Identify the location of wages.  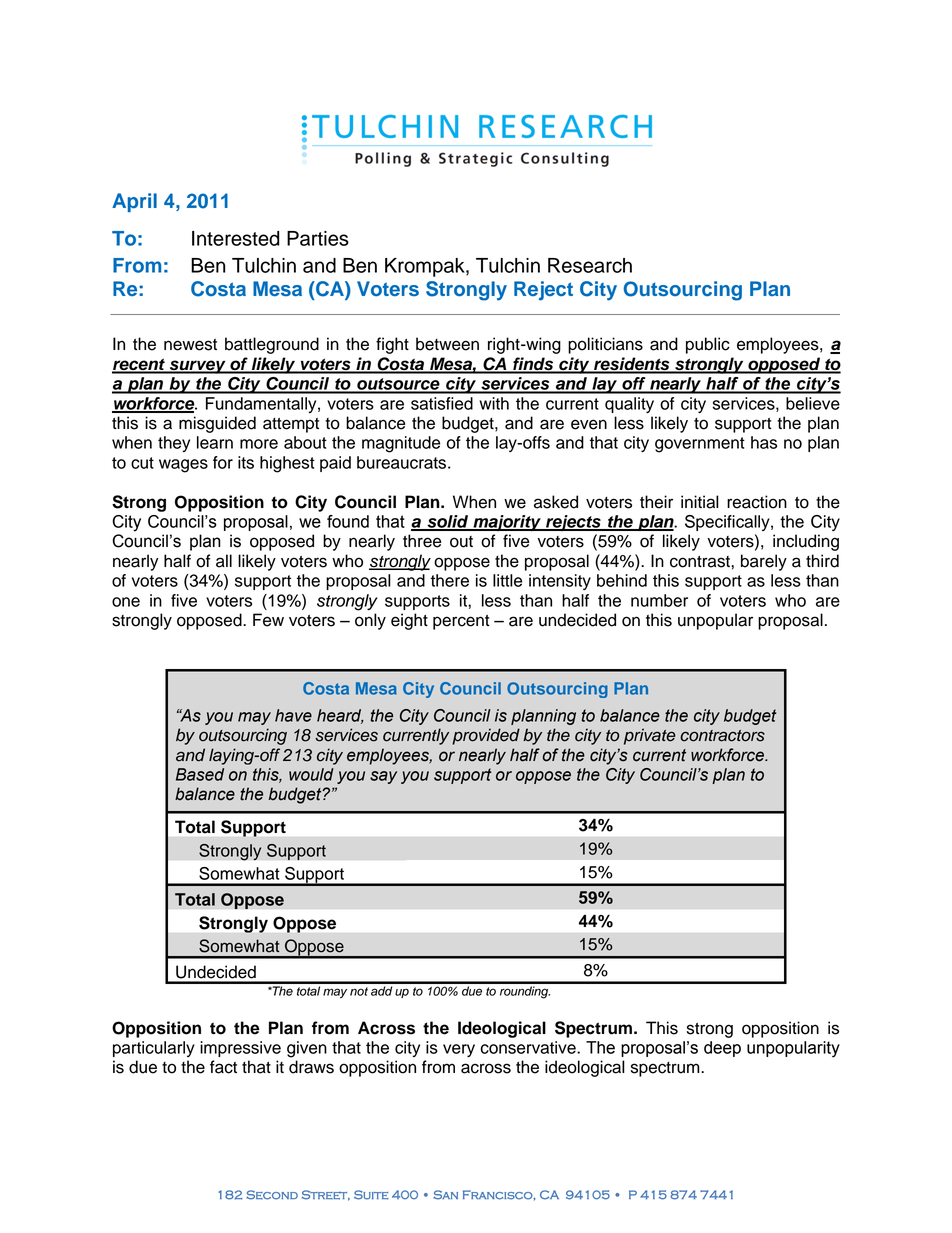
(183, 466).
